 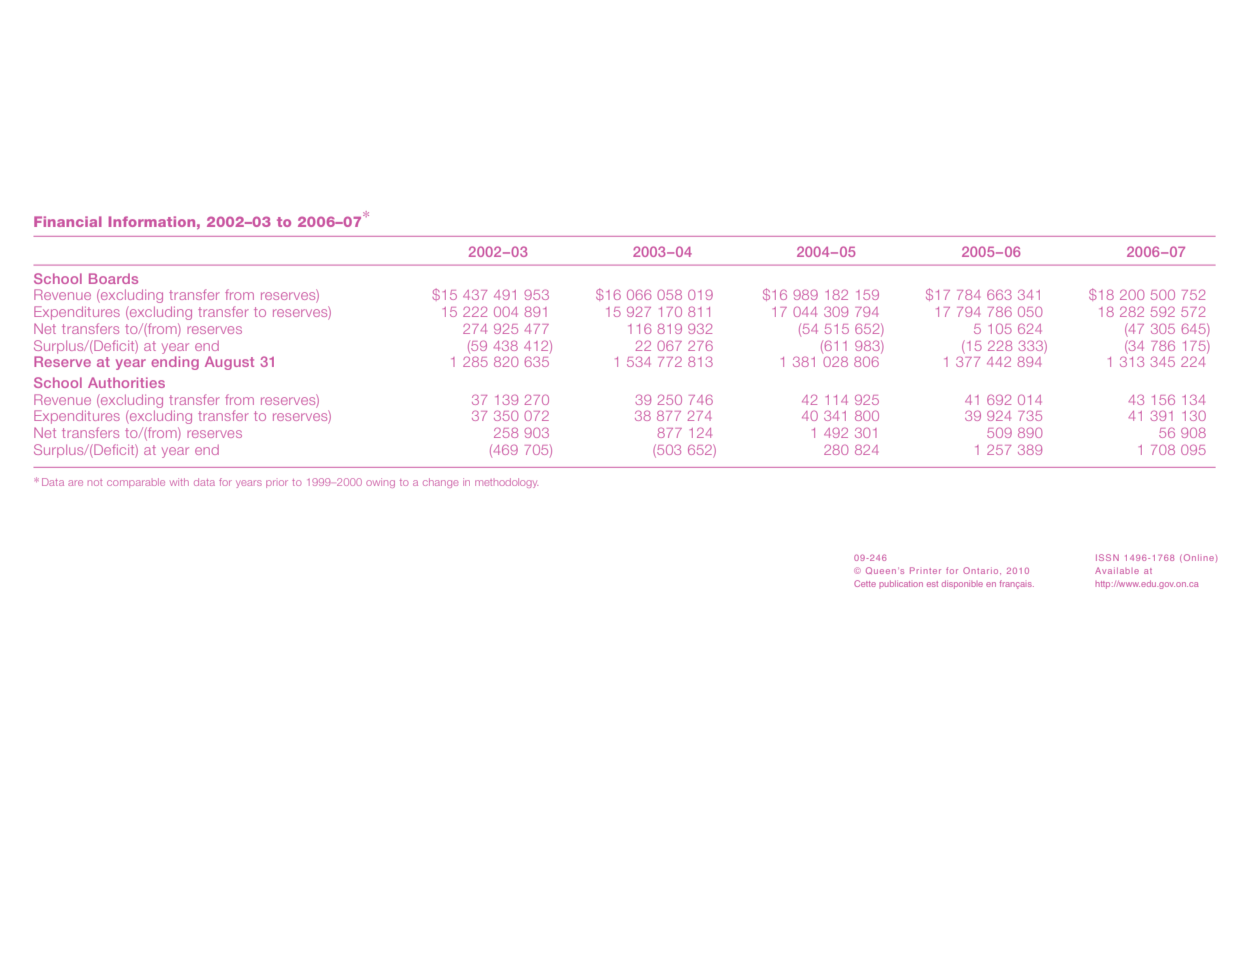 What do you see at coordinates (229, 363) in the screenshot?
I see `August` at bounding box center [229, 363].
